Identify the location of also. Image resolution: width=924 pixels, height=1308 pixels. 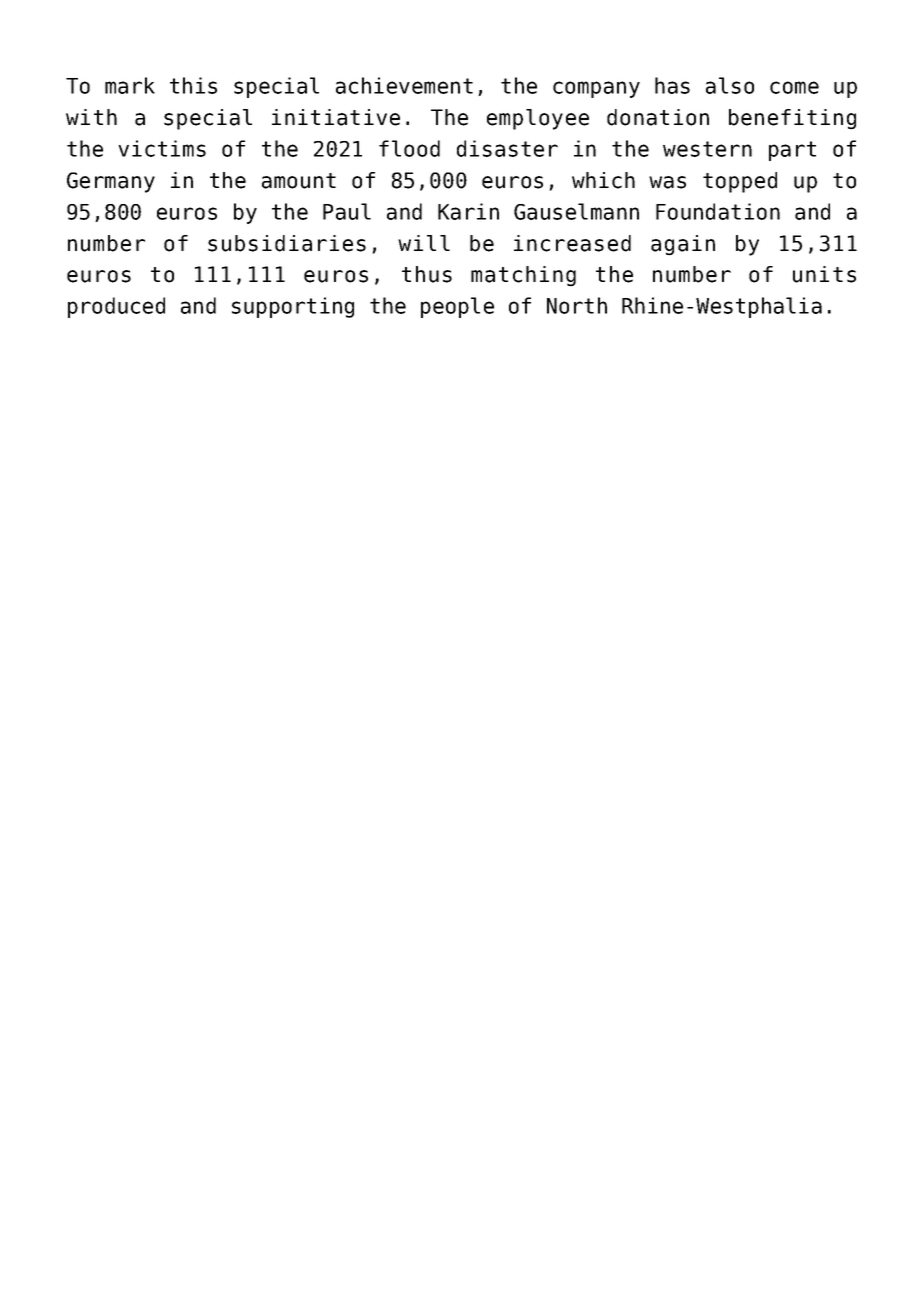
(730, 85).
